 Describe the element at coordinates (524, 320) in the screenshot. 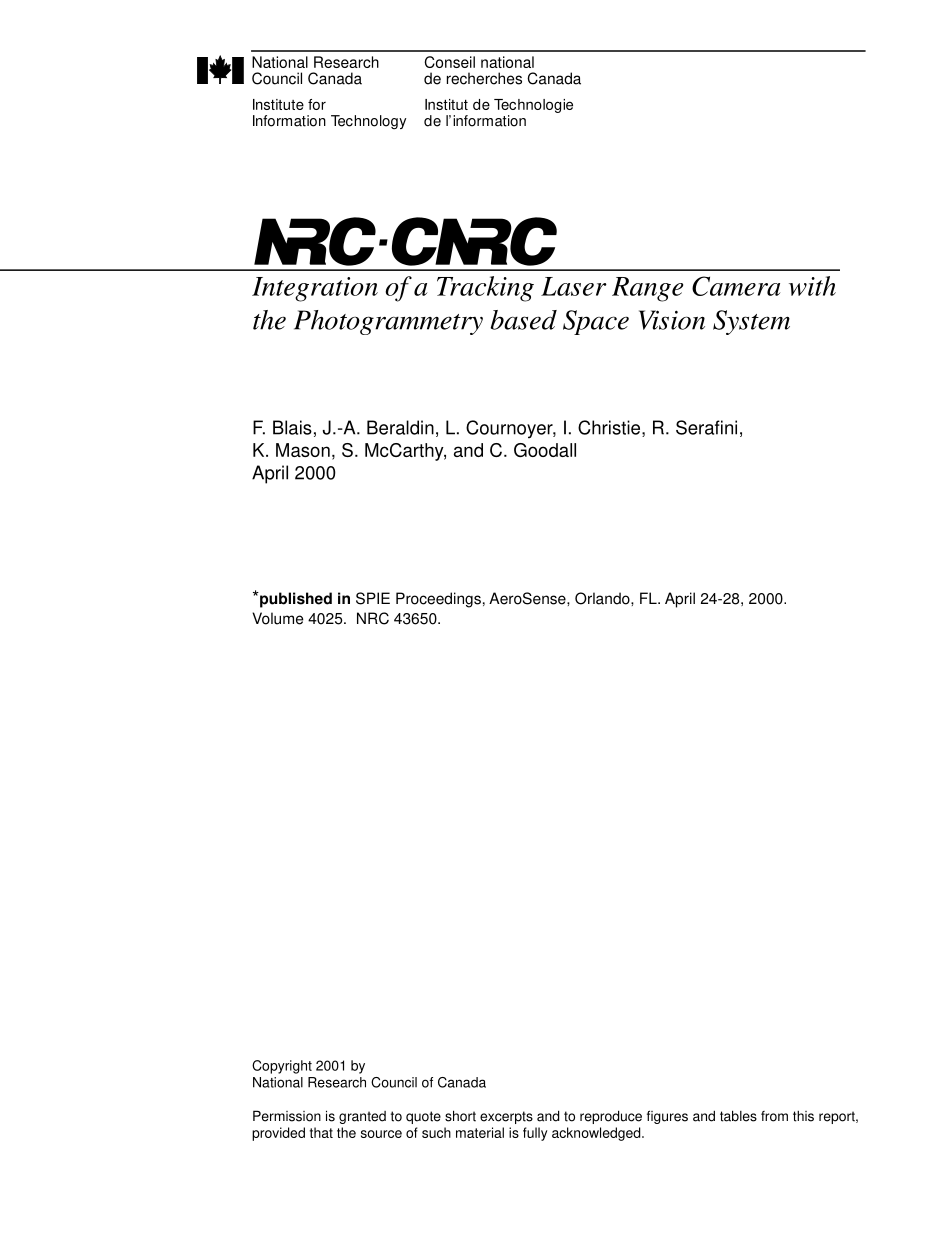

I see `based` at that location.
